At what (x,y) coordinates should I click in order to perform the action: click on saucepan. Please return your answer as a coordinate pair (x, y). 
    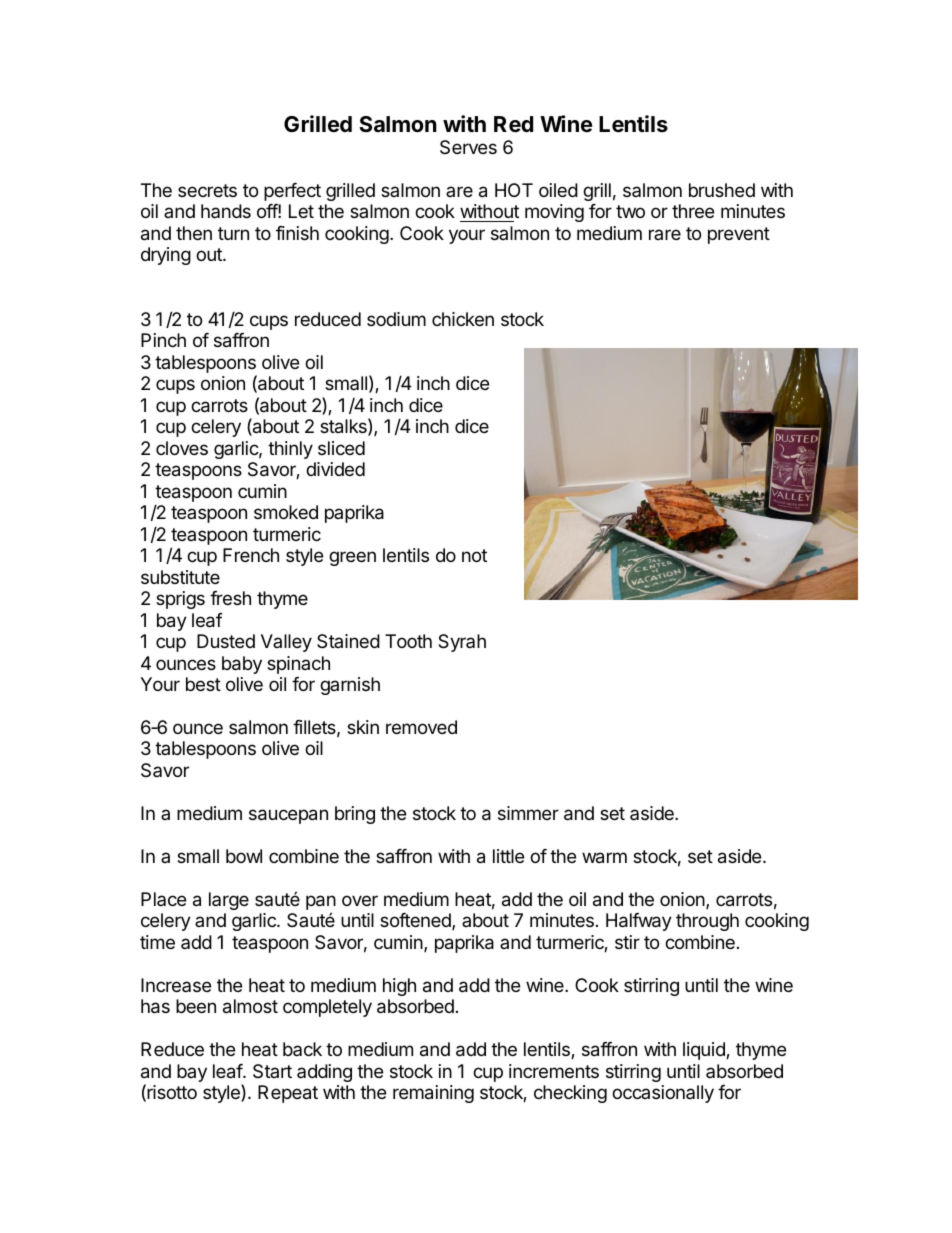
    Looking at the image, I should click on (288, 816).
